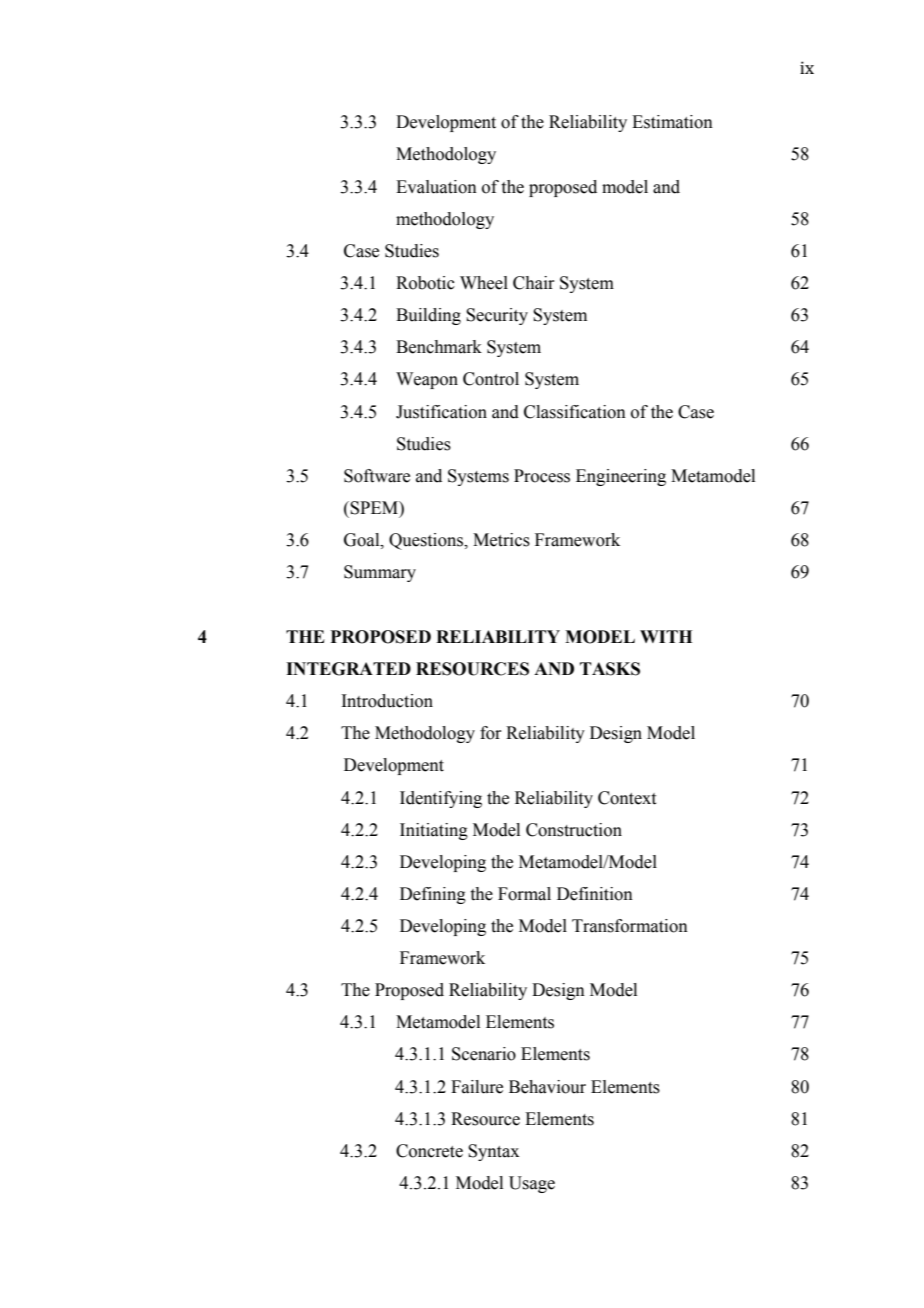  What do you see at coordinates (436, 187) in the screenshot?
I see `Evaluation` at bounding box center [436, 187].
